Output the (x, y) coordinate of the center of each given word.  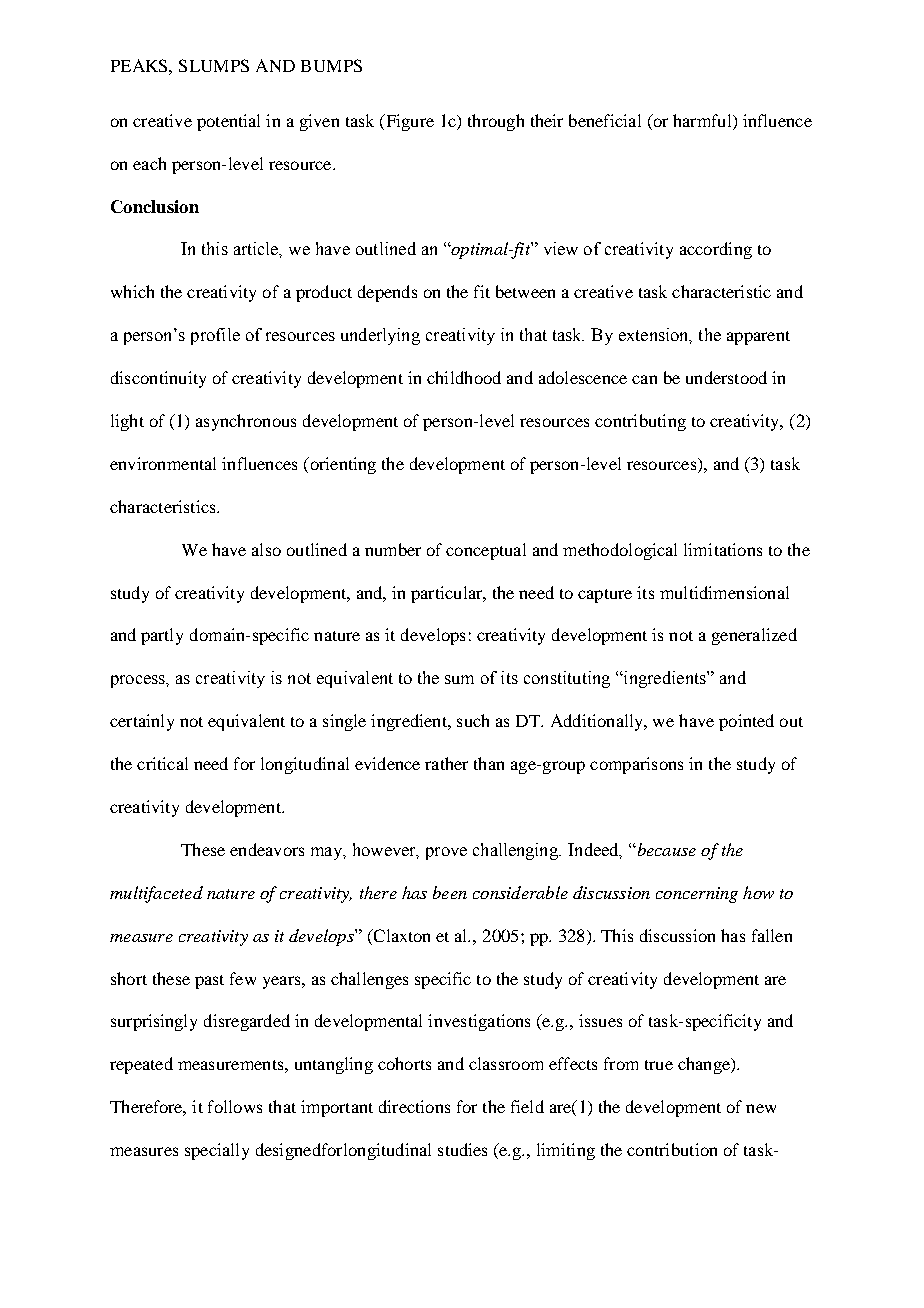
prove (446, 853)
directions (414, 1106)
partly (162, 636)
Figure (408, 122)
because (665, 849)
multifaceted (156, 894)
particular (448, 594)
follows (235, 1106)
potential (228, 122)
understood (726, 377)
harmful (703, 120)
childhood (464, 377)
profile (215, 336)
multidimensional (724, 592)
